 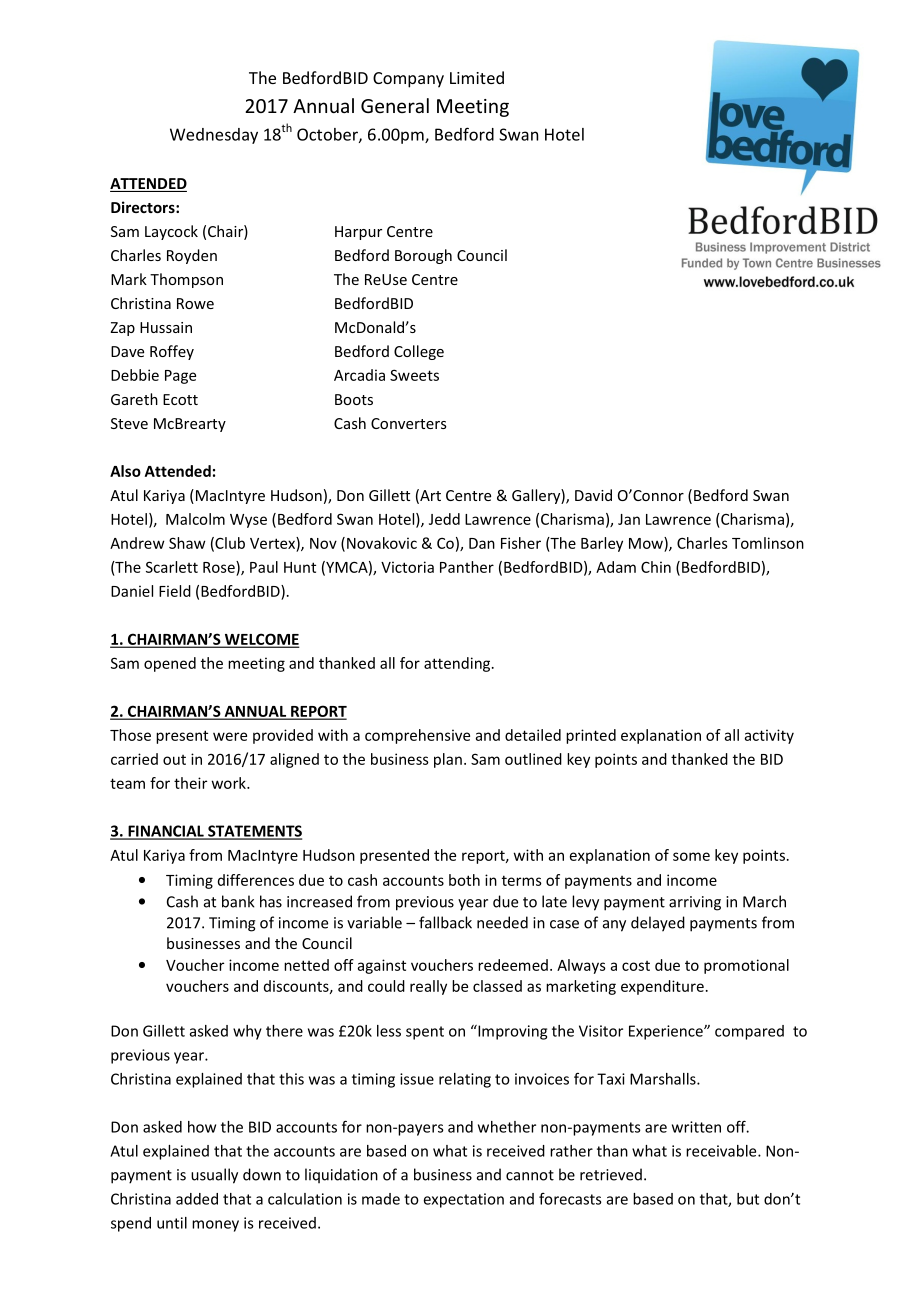 What do you see at coordinates (445, 922) in the image?
I see `fallback` at bounding box center [445, 922].
